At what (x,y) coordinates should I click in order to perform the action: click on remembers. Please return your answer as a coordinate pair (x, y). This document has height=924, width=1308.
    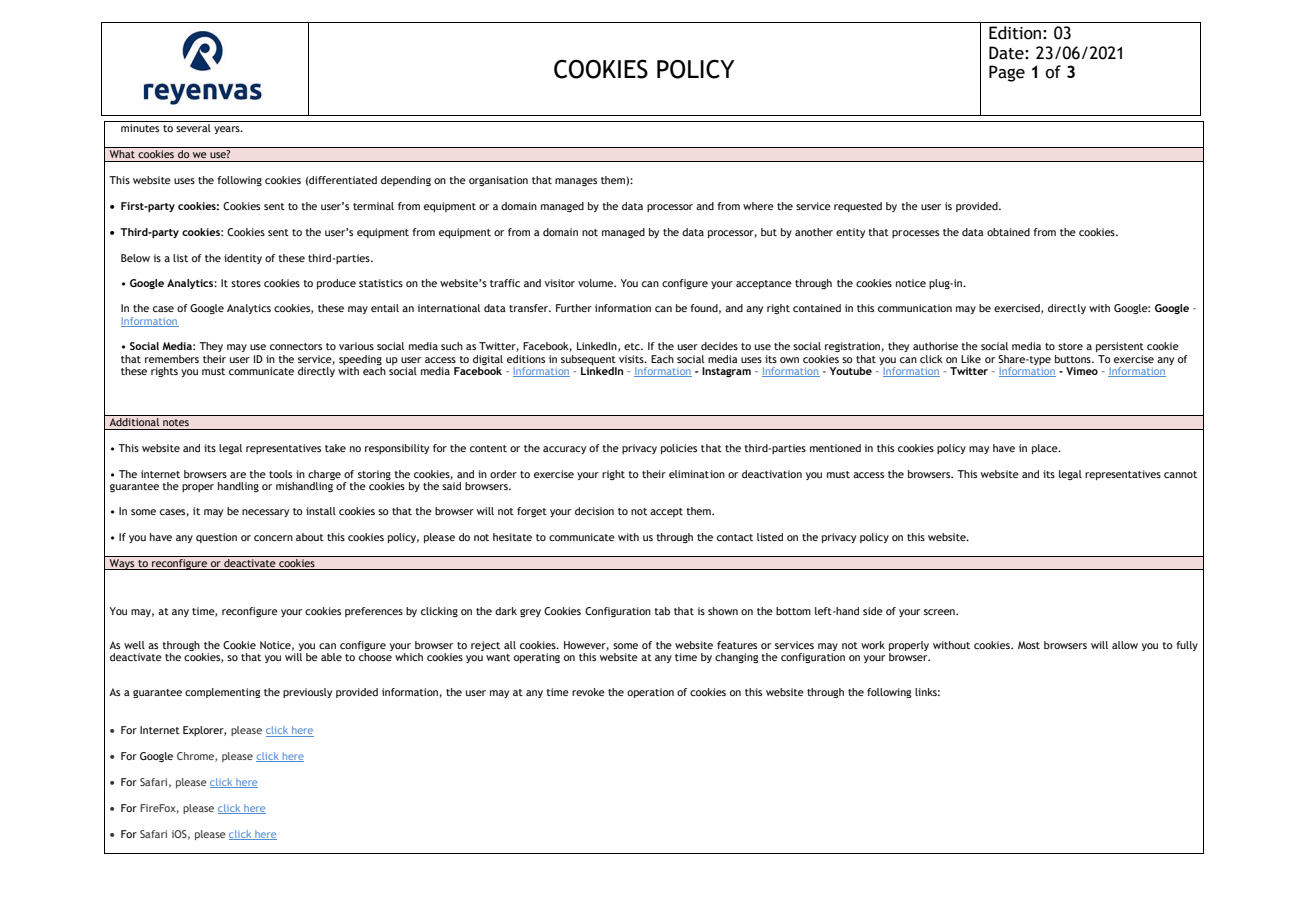
    Looking at the image, I should click on (172, 359).
